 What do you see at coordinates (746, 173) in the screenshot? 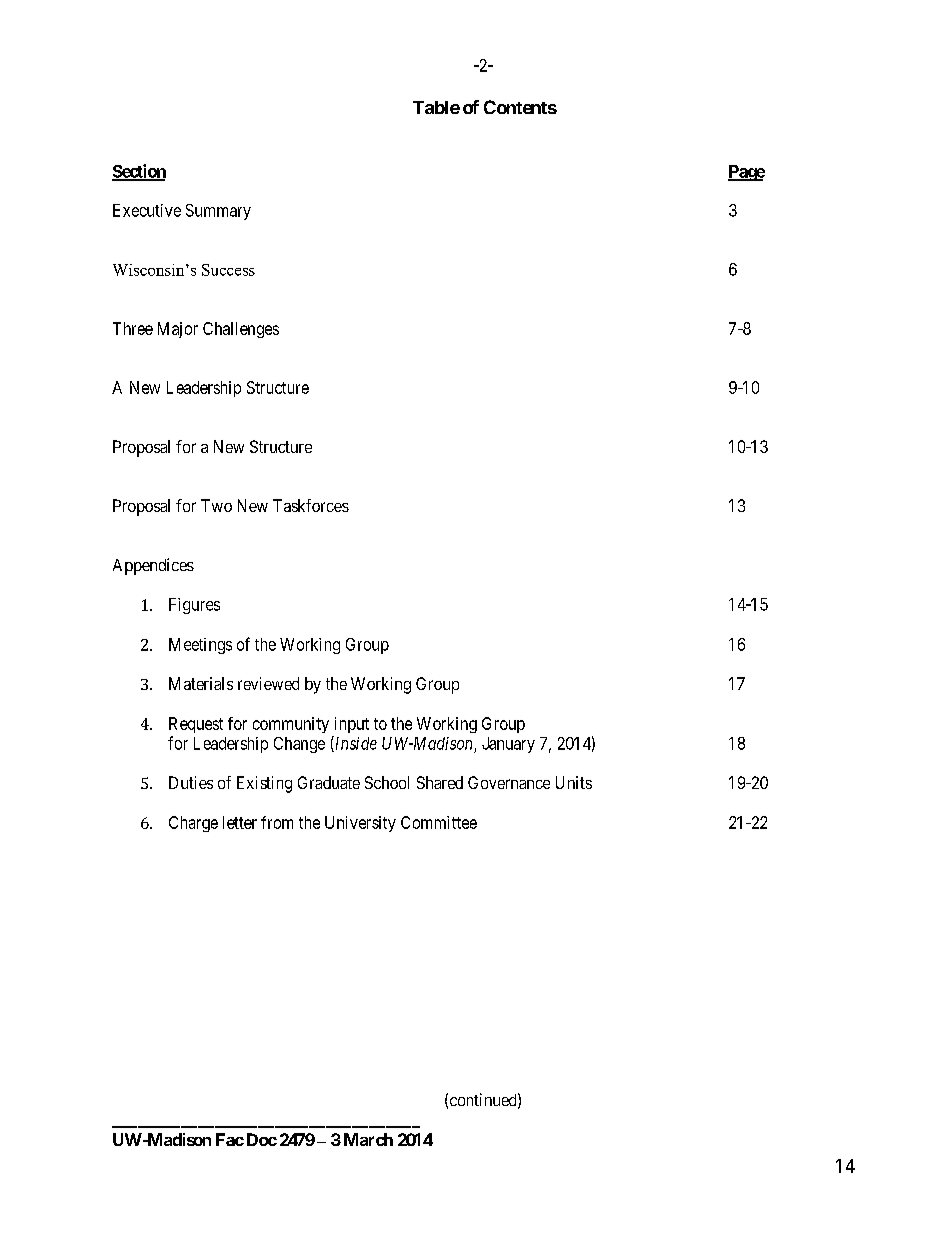
I see `Page` at bounding box center [746, 173].
